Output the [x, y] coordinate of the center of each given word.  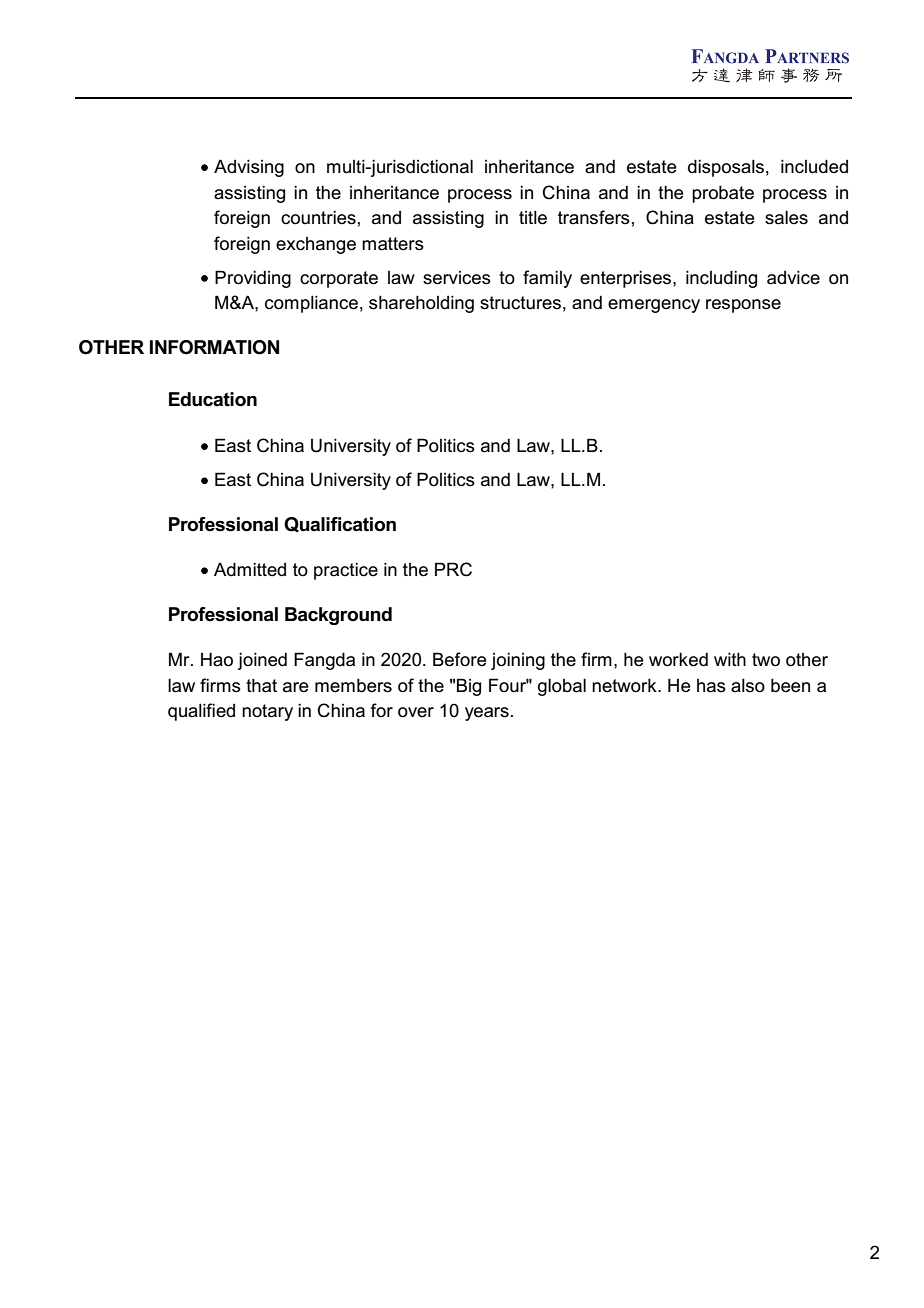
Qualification [340, 524]
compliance [311, 304]
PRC [453, 569]
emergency [654, 306]
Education [213, 399]
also [748, 685]
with [730, 659]
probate [723, 194]
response [743, 306]
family [547, 279]
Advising [249, 168]
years [487, 714]
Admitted [250, 569]
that [261, 685]
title [533, 217]
